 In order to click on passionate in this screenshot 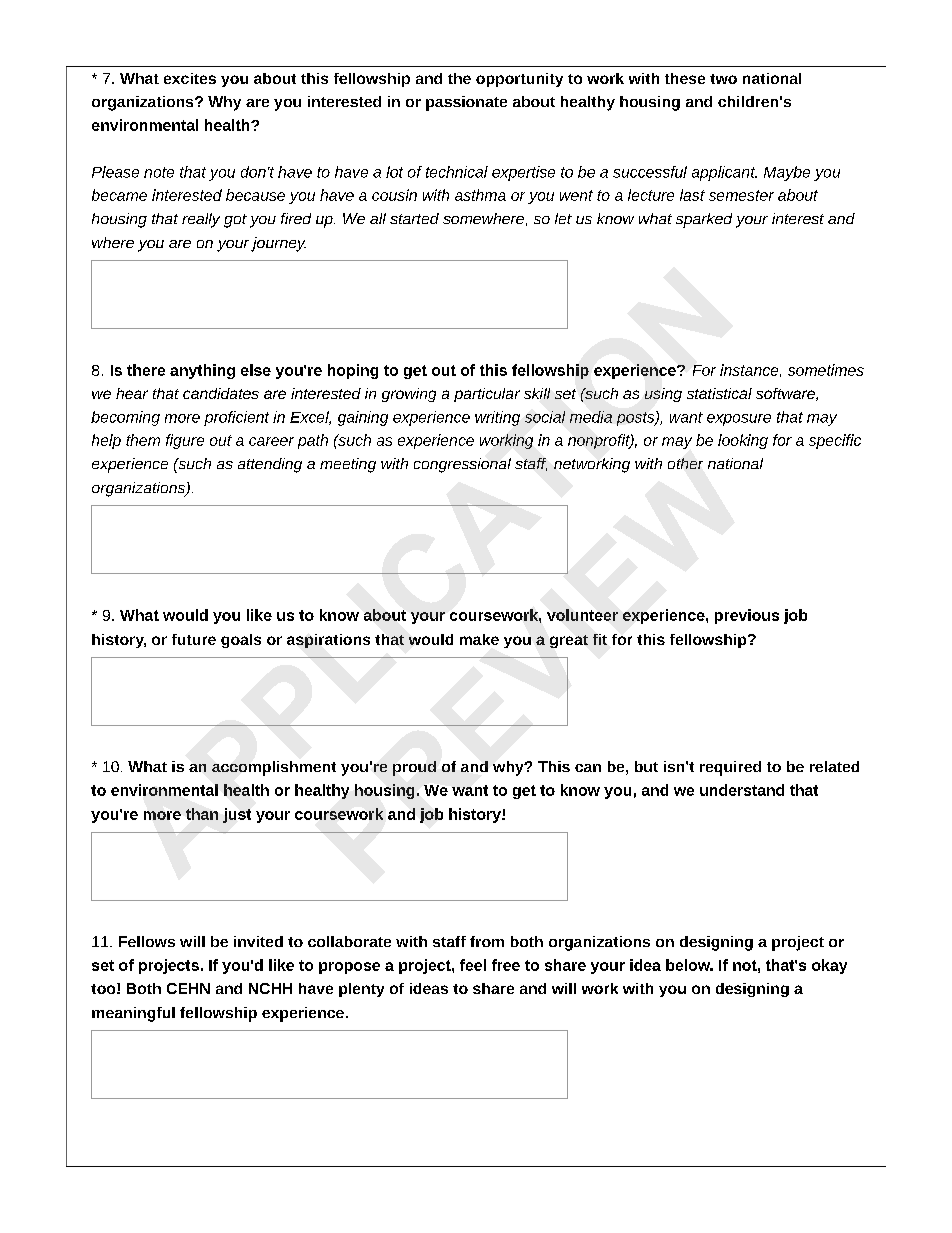, I will do `click(466, 103)`.
